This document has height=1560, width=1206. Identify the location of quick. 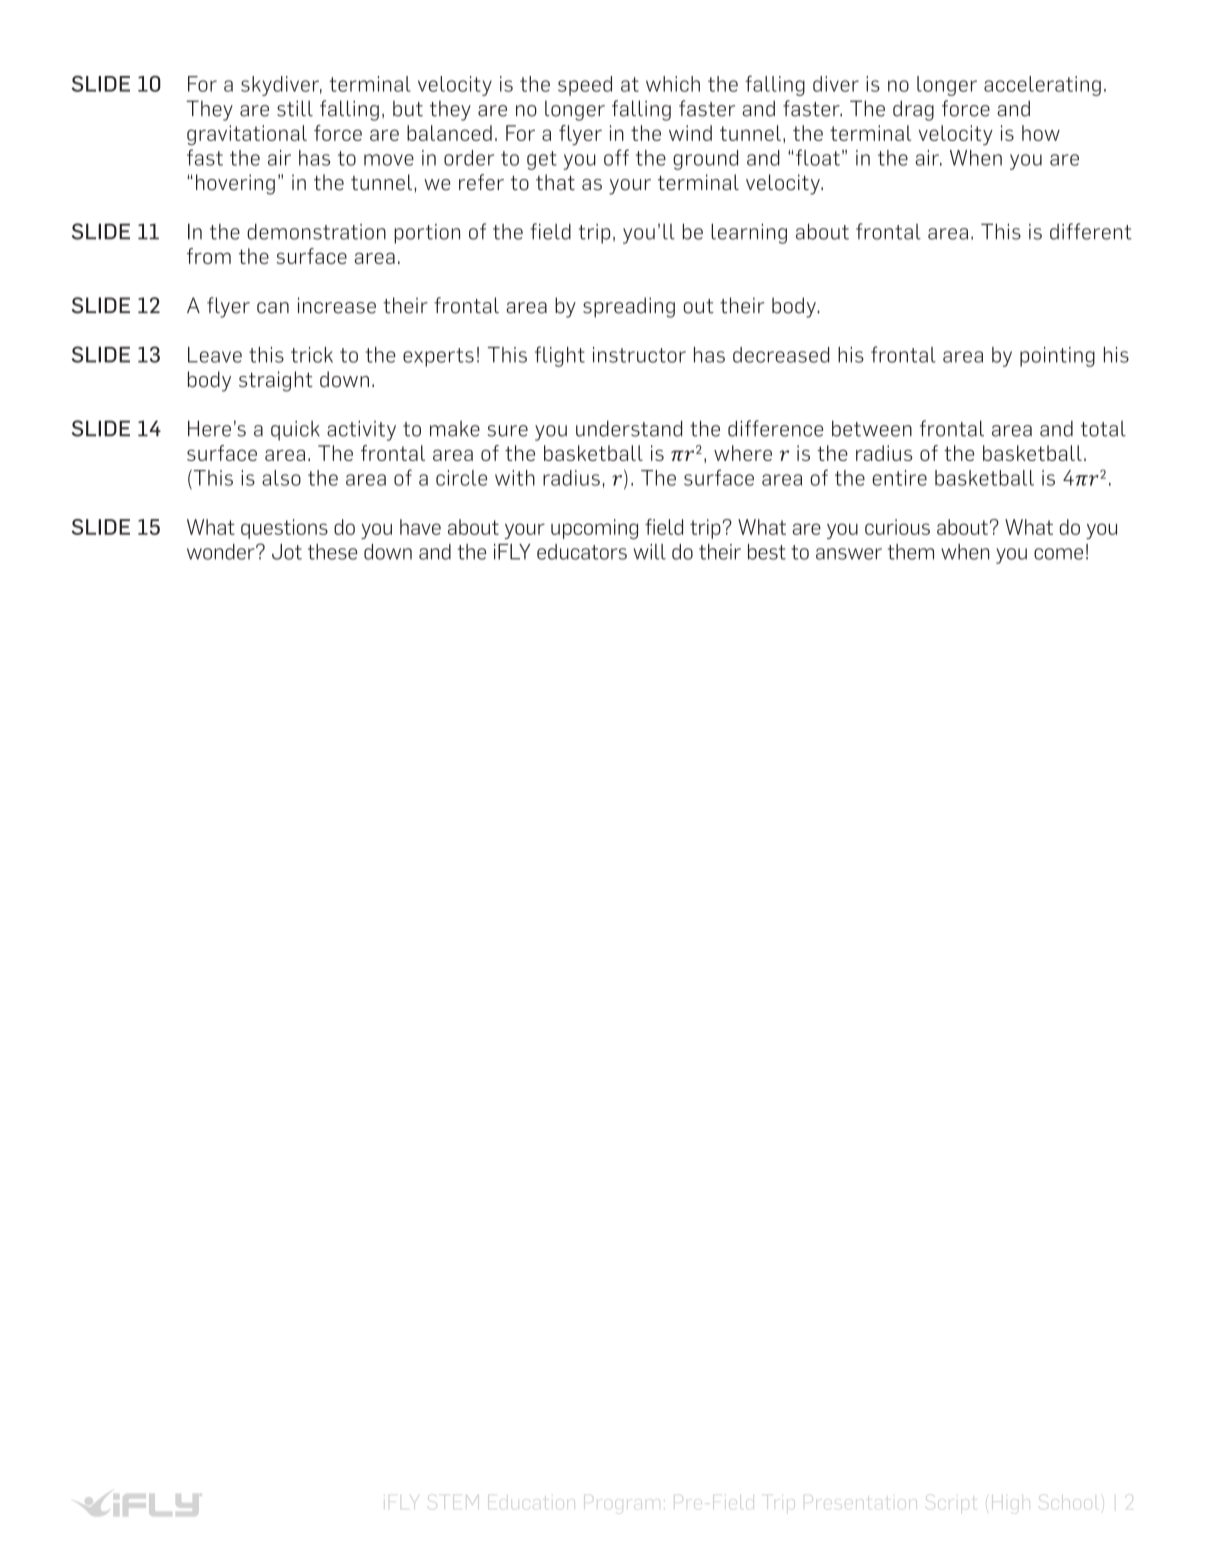
(295, 430).
